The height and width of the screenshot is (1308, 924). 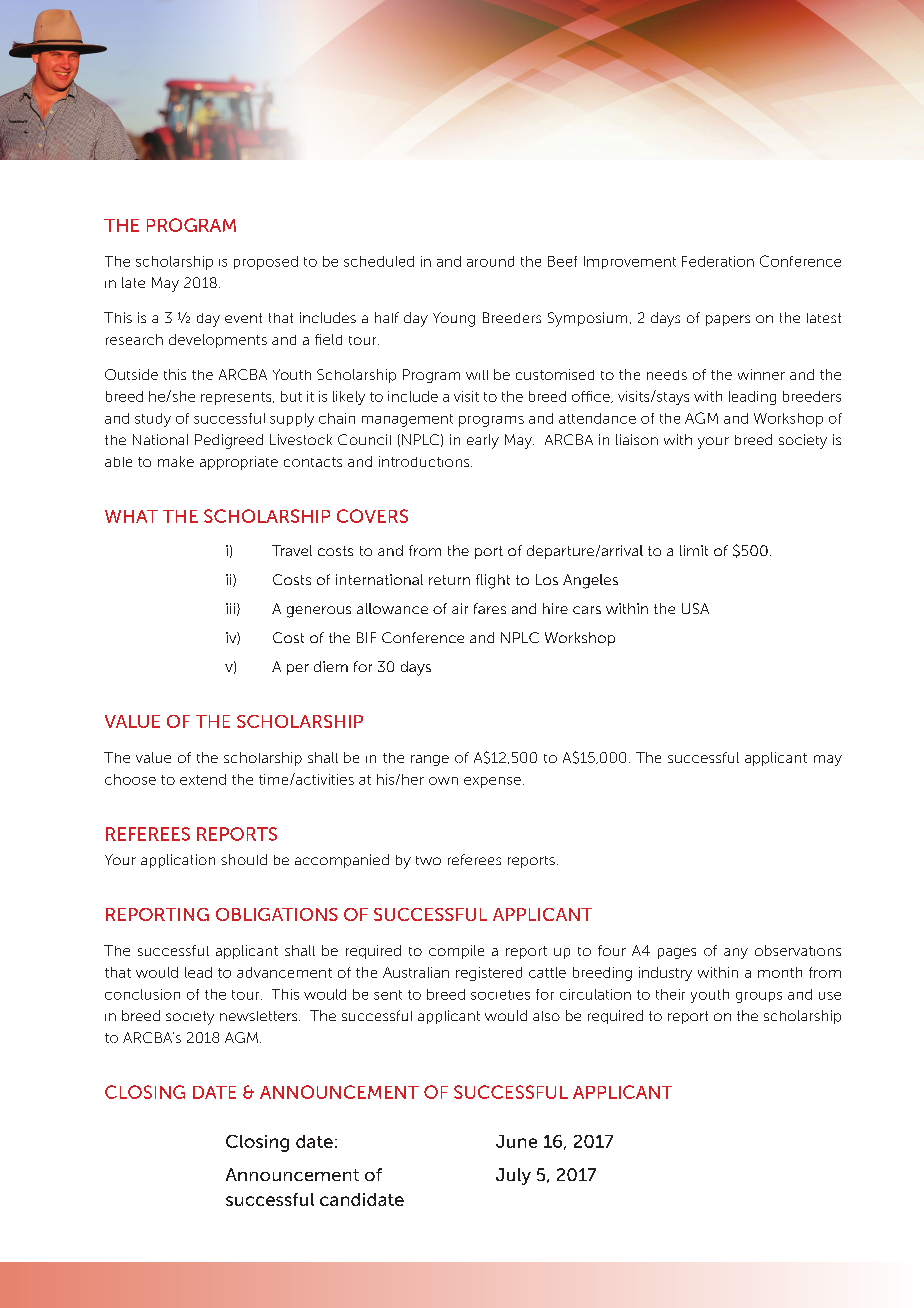 What do you see at coordinates (430, 760) in the screenshot?
I see `range` at bounding box center [430, 760].
